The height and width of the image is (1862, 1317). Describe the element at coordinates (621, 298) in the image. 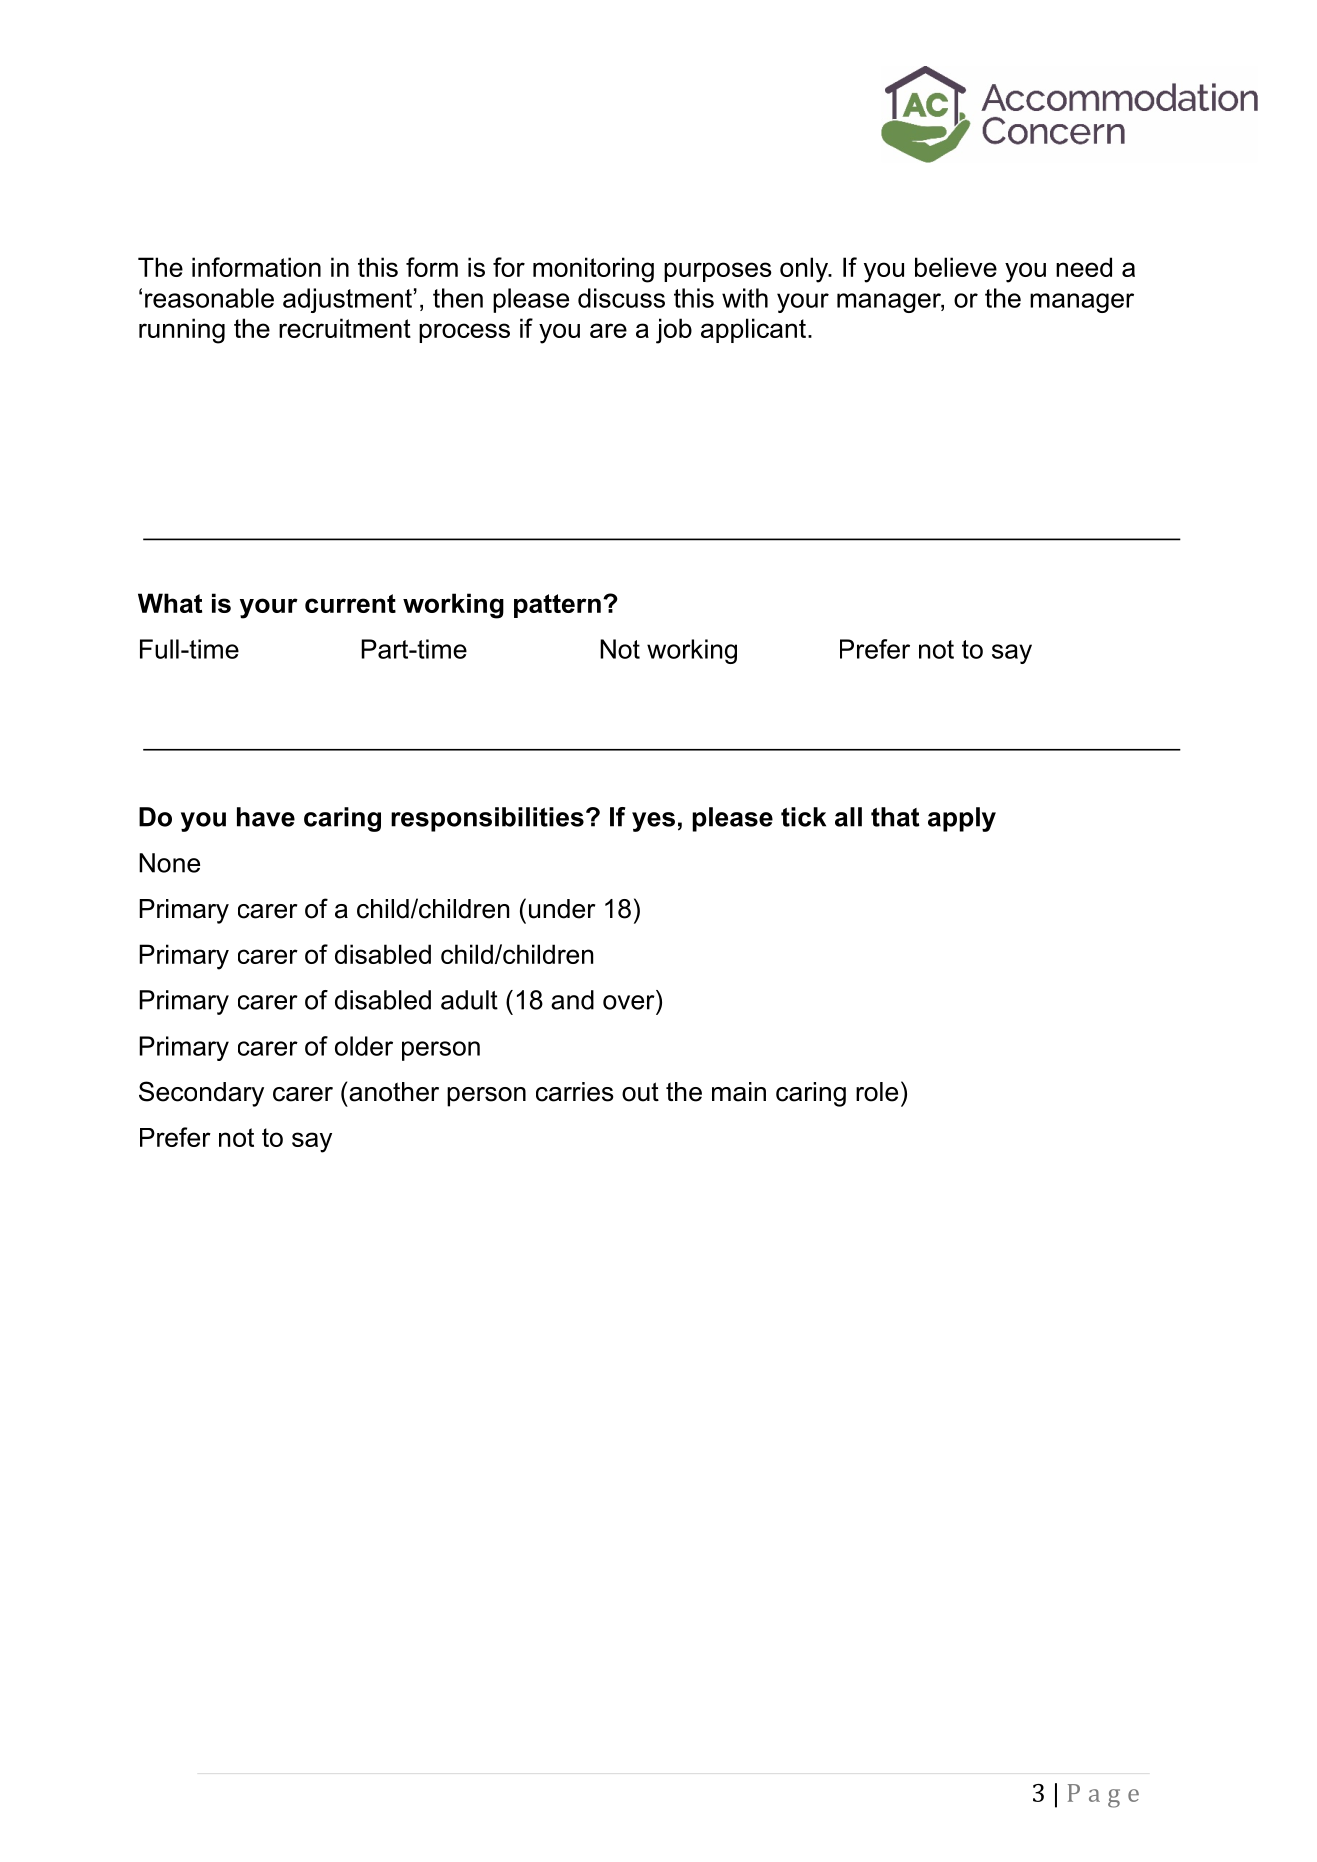

I see `discuss` at that location.
